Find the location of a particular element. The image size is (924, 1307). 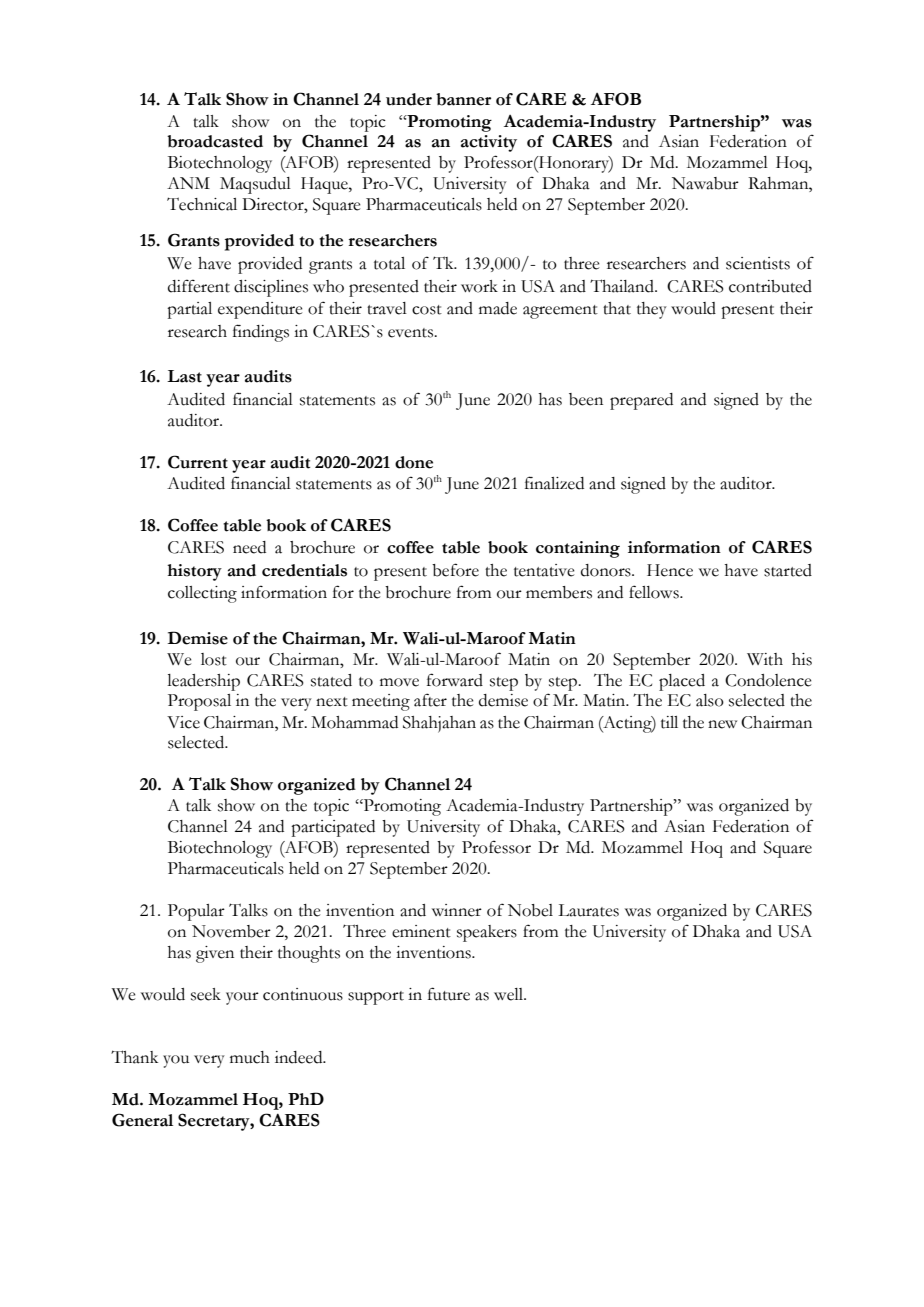

much is located at coordinates (250, 1057).
